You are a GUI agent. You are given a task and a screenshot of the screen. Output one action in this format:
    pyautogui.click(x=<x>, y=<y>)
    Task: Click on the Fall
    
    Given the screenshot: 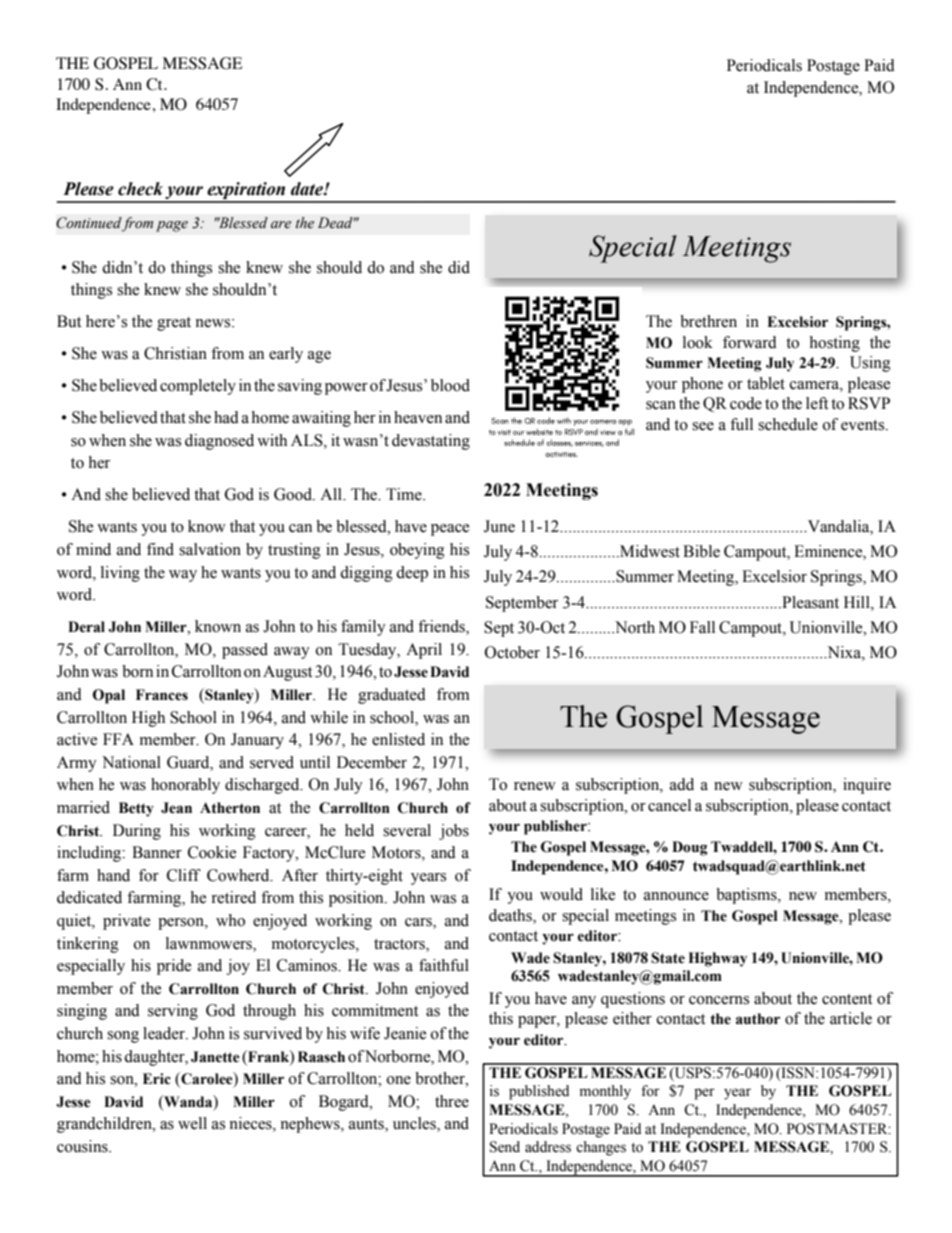 What is the action you would take?
    pyautogui.click(x=702, y=627)
